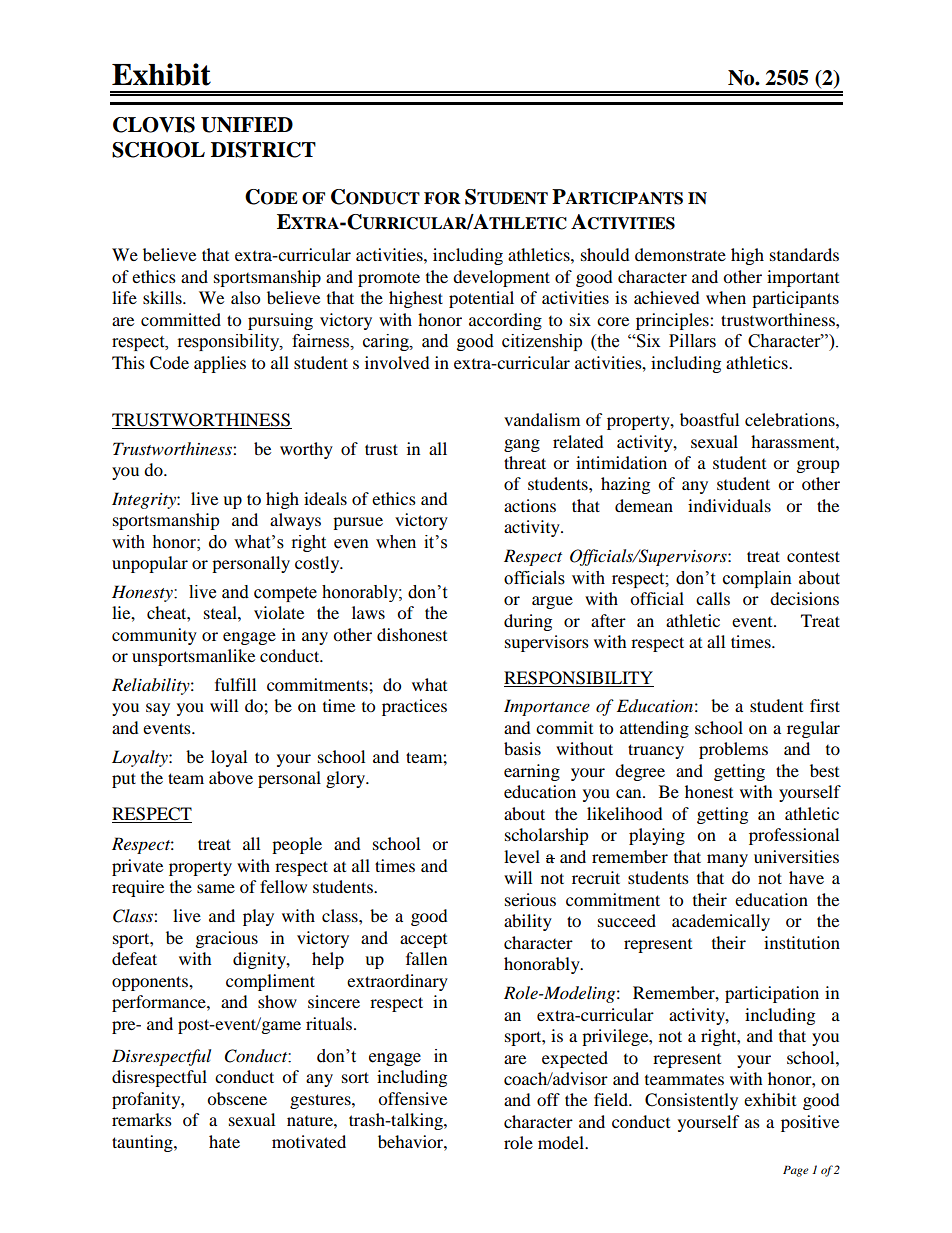 The image size is (952, 1233). What do you see at coordinates (263, 150) in the document?
I see `DISTRICT` at bounding box center [263, 150].
